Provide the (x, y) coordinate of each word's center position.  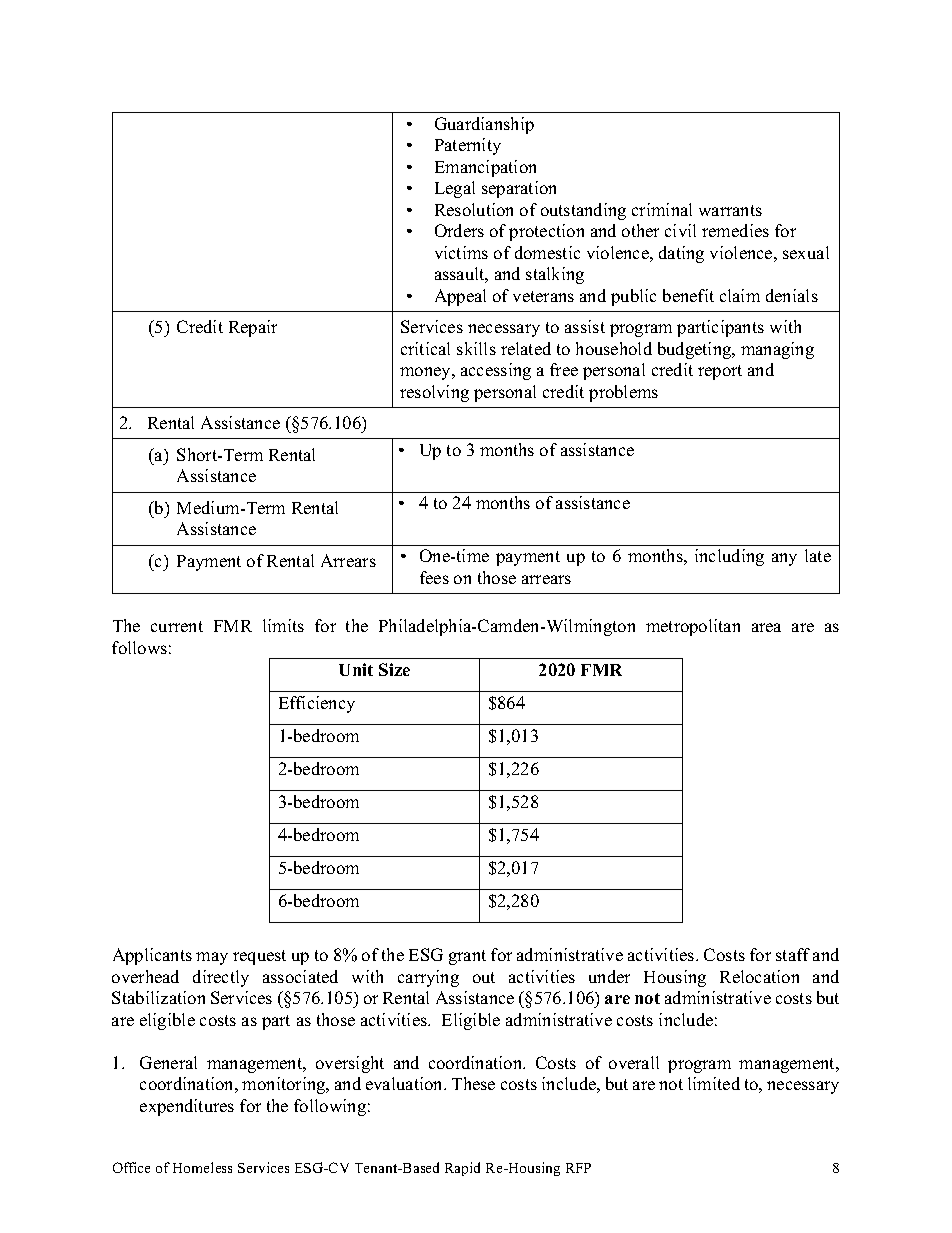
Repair (253, 328)
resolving (434, 393)
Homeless (202, 1167)
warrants (730, 210)
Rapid (462, 1169)
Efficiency (317, 704)
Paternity (468, 146)
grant (467, 957)
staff (793, 954)
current (177, 626)
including (729, 557)
